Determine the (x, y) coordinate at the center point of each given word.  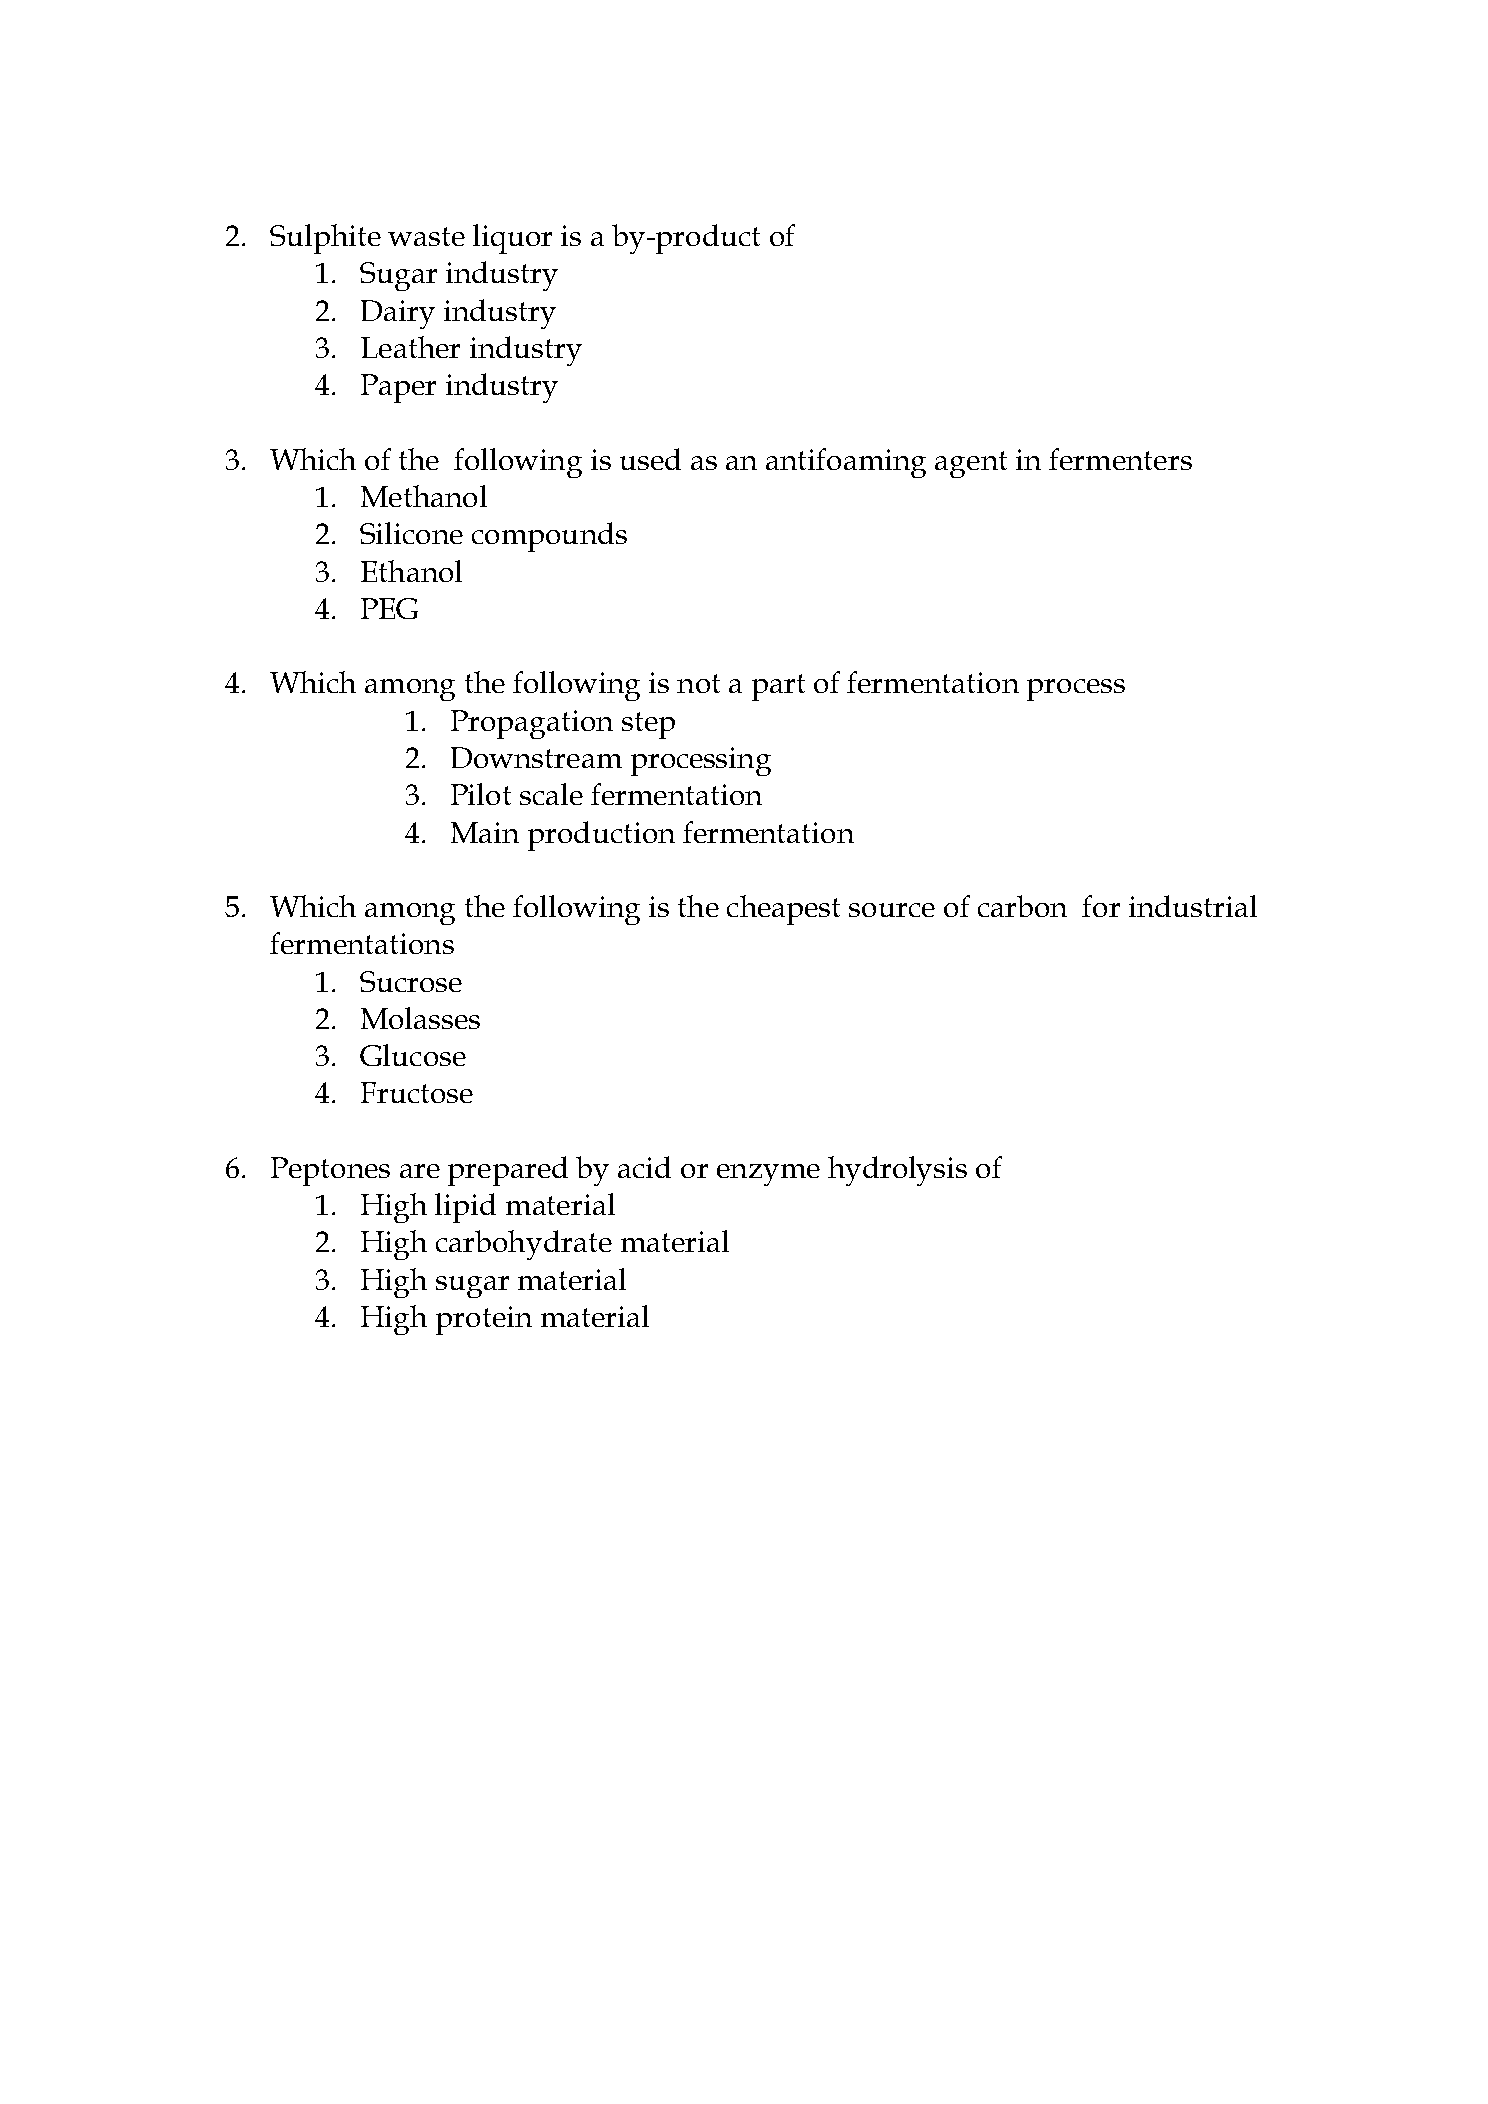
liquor (512, 239)
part (778, 687)
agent (971, 464)
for (1101, 906)
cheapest (783, 910)
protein (484, 1320)
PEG (389, 608)
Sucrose (411, 981)
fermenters (1120, 459)
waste (426, 236)
